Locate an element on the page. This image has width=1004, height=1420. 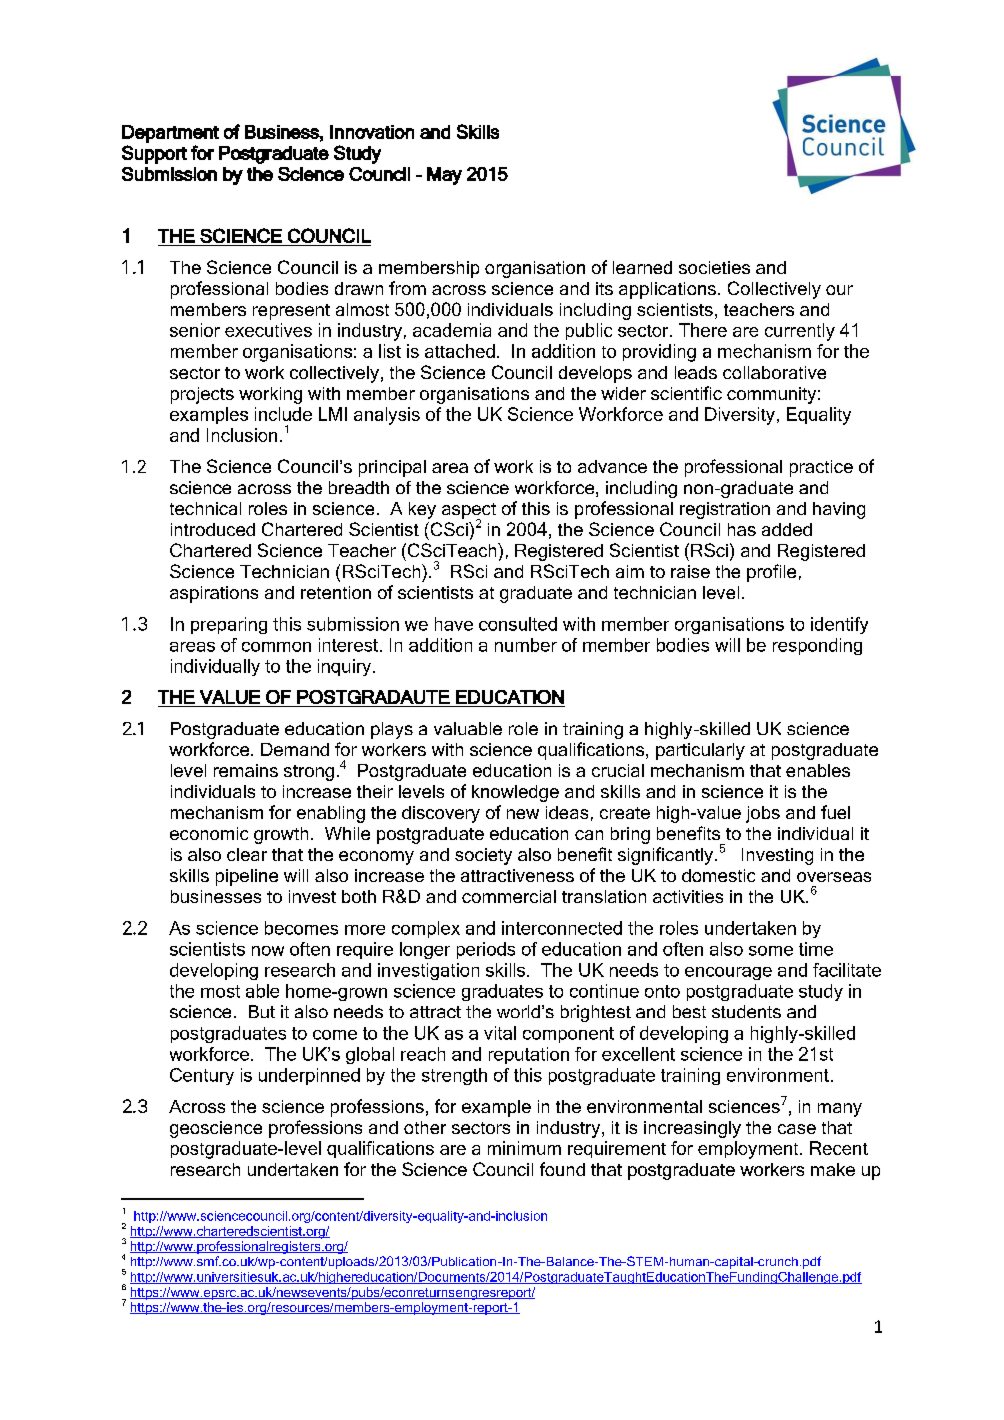
minimum is located at coordinates (524, 1148).
